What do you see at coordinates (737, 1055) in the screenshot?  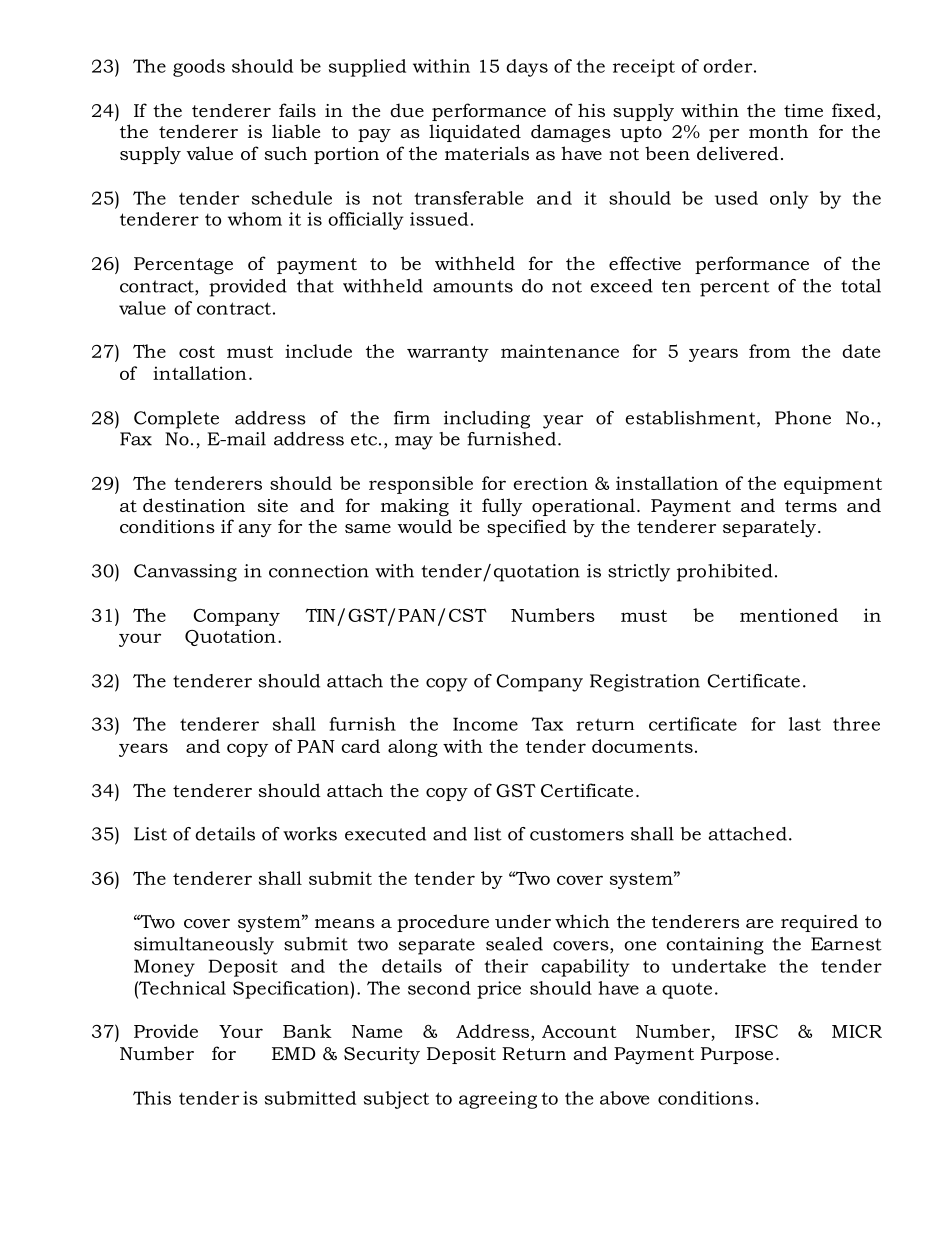 I see `Purpose` at bounding box center [737, 1055].
